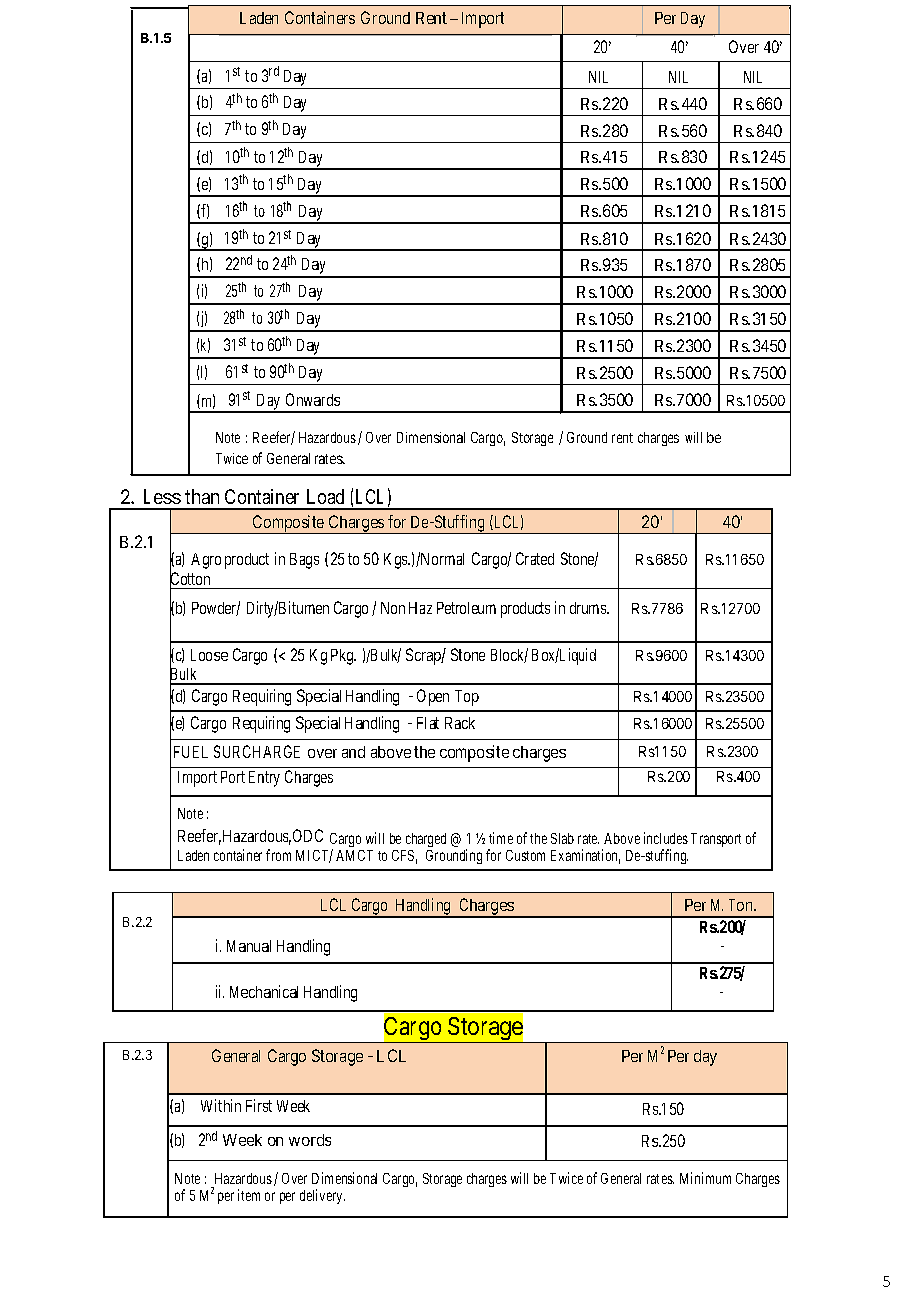  I want to click on Onwards, so click(313, 399).
